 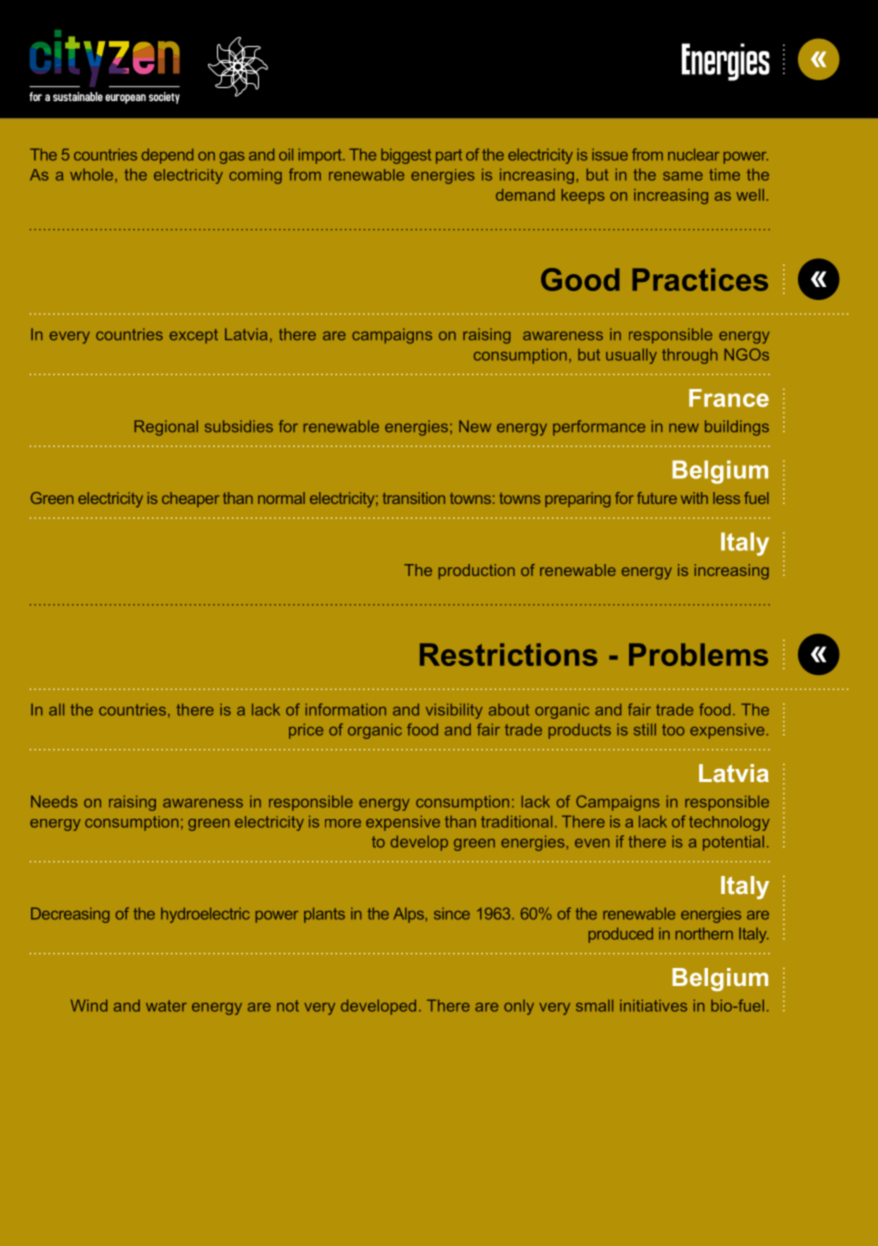 What do you see at coordinates (683, 176) in the page?
I see `same` at bounding box center [683, 176].
